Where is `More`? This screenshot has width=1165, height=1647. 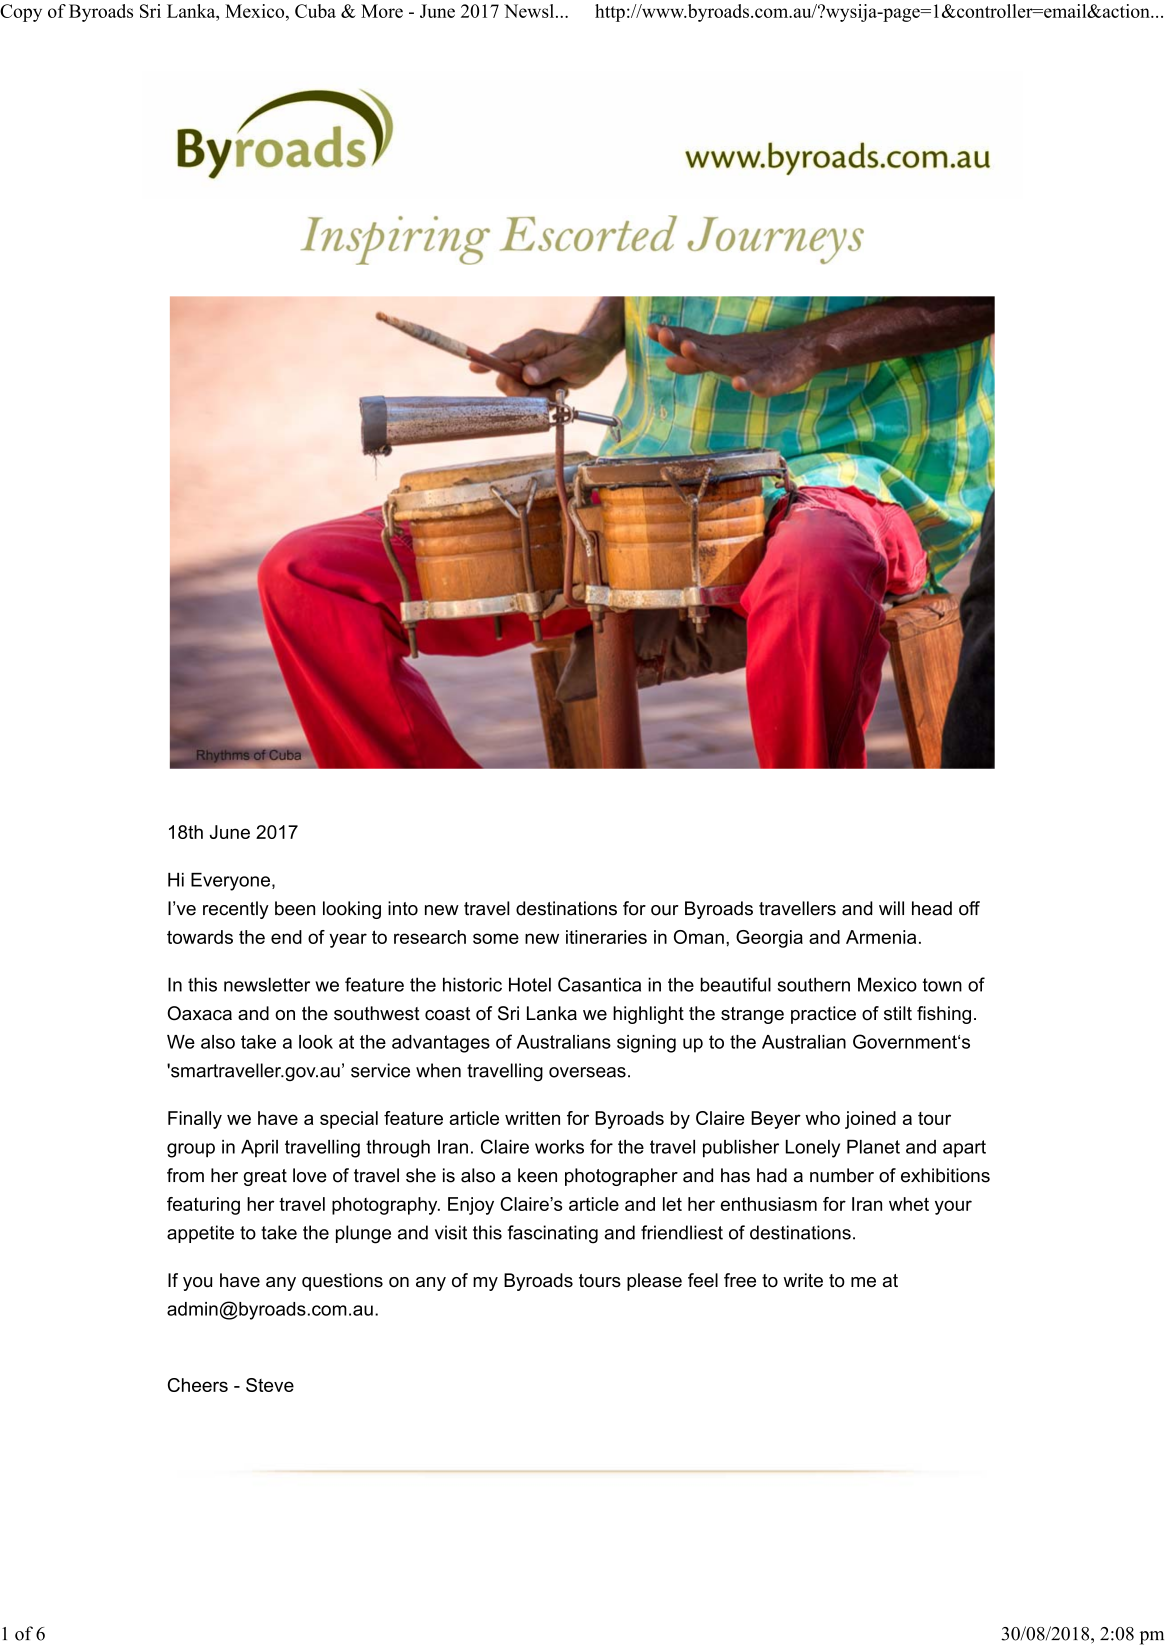
More is located at coordinates (382, 11).
